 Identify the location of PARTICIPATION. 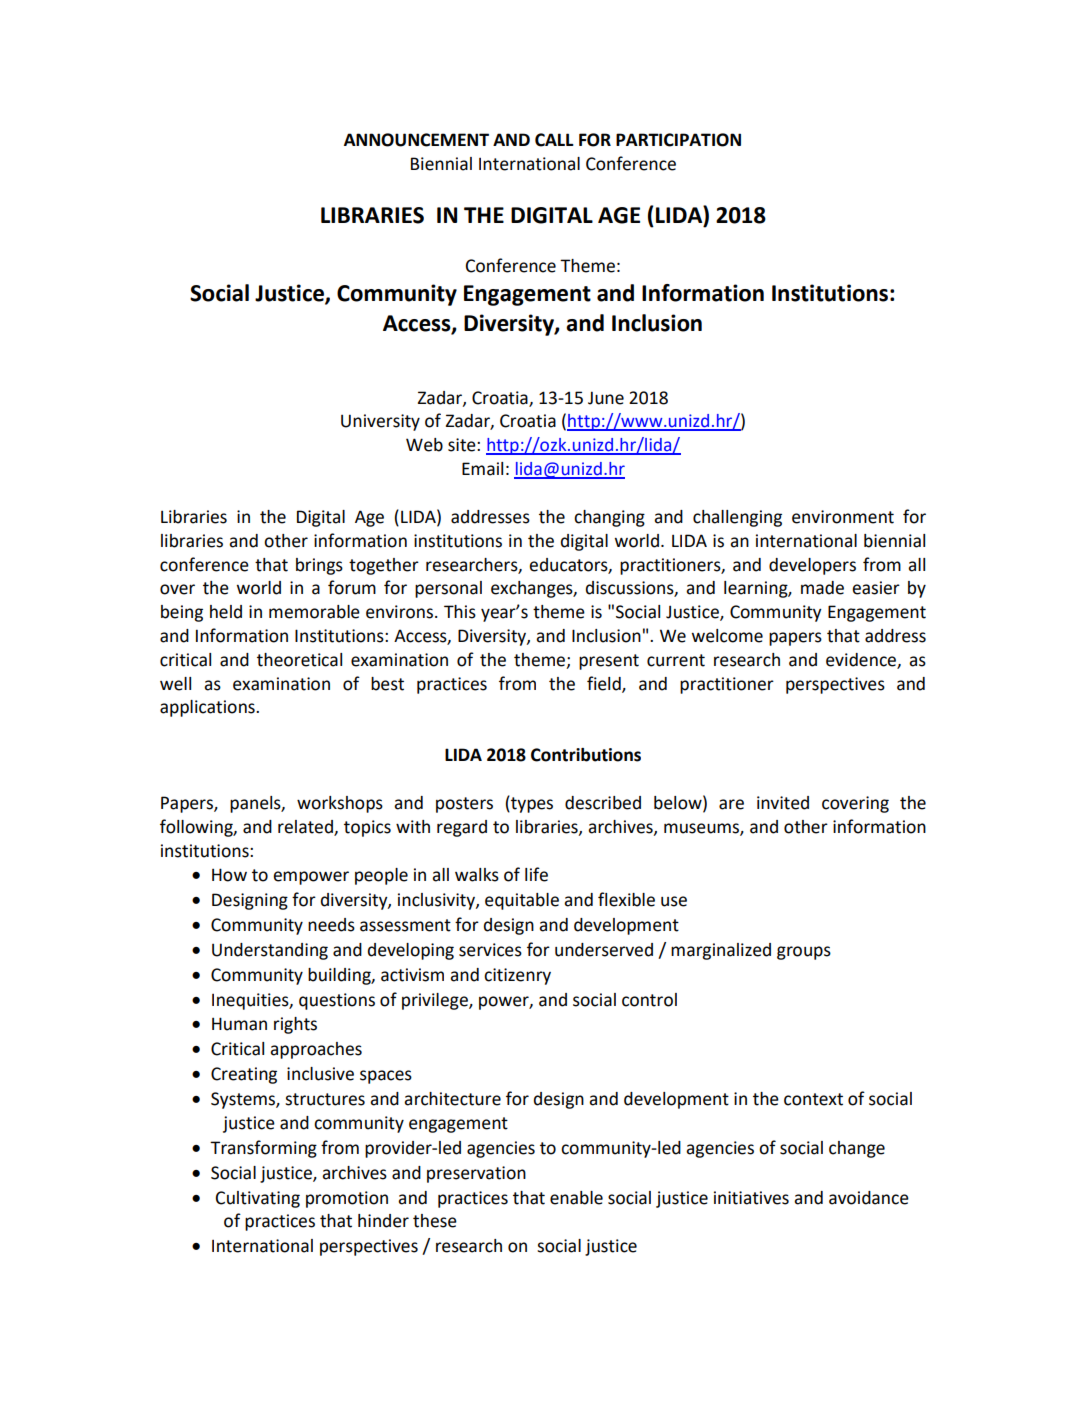
(678, 140).
